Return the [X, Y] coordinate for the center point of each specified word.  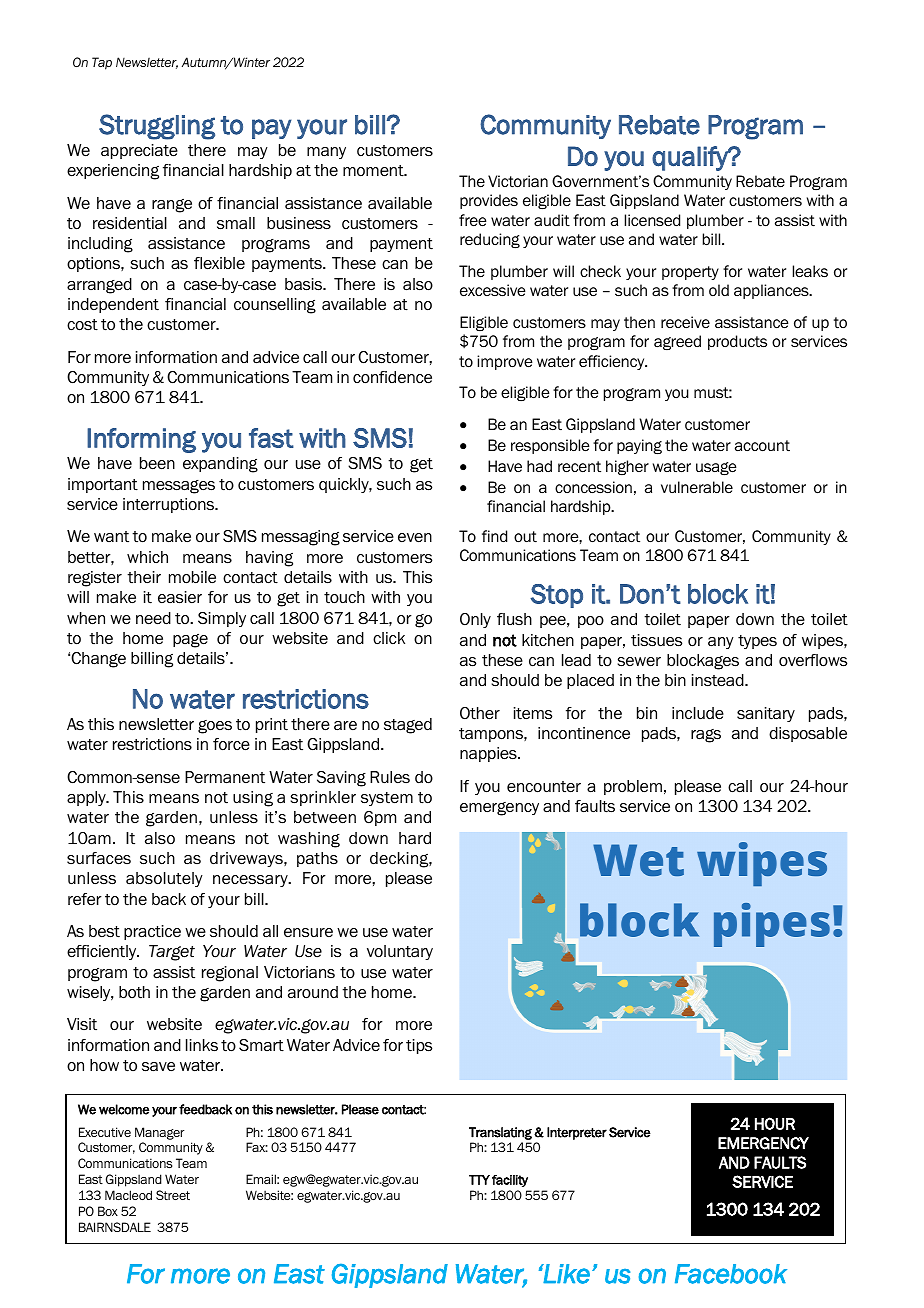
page [190, 641]
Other [480, 713]
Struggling [157, 127]
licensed [652, 220]
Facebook [731, 1274]
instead [719, 680]
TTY [479, 1180]
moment [374, 171]
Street [173, 1195]
